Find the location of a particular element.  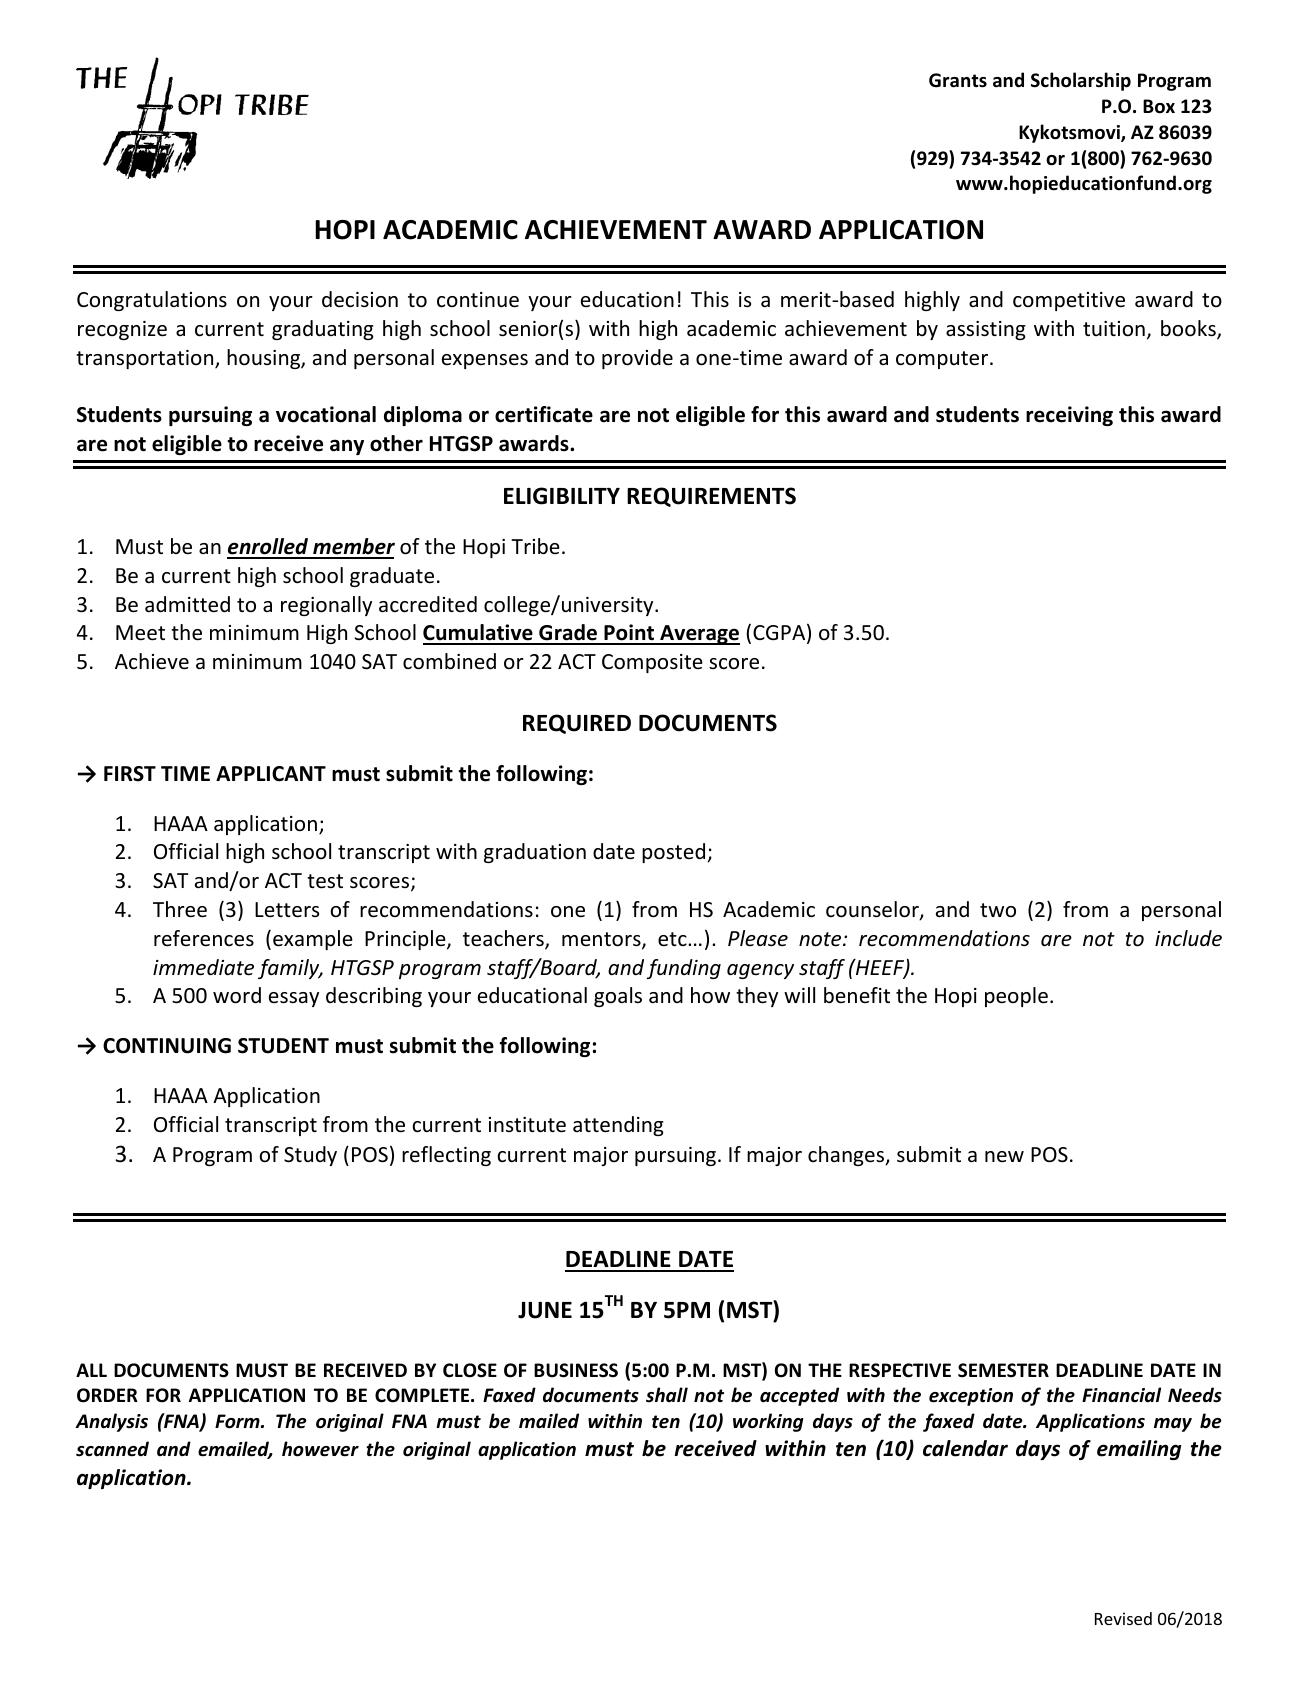

any is located at coordinates (347, 447).
